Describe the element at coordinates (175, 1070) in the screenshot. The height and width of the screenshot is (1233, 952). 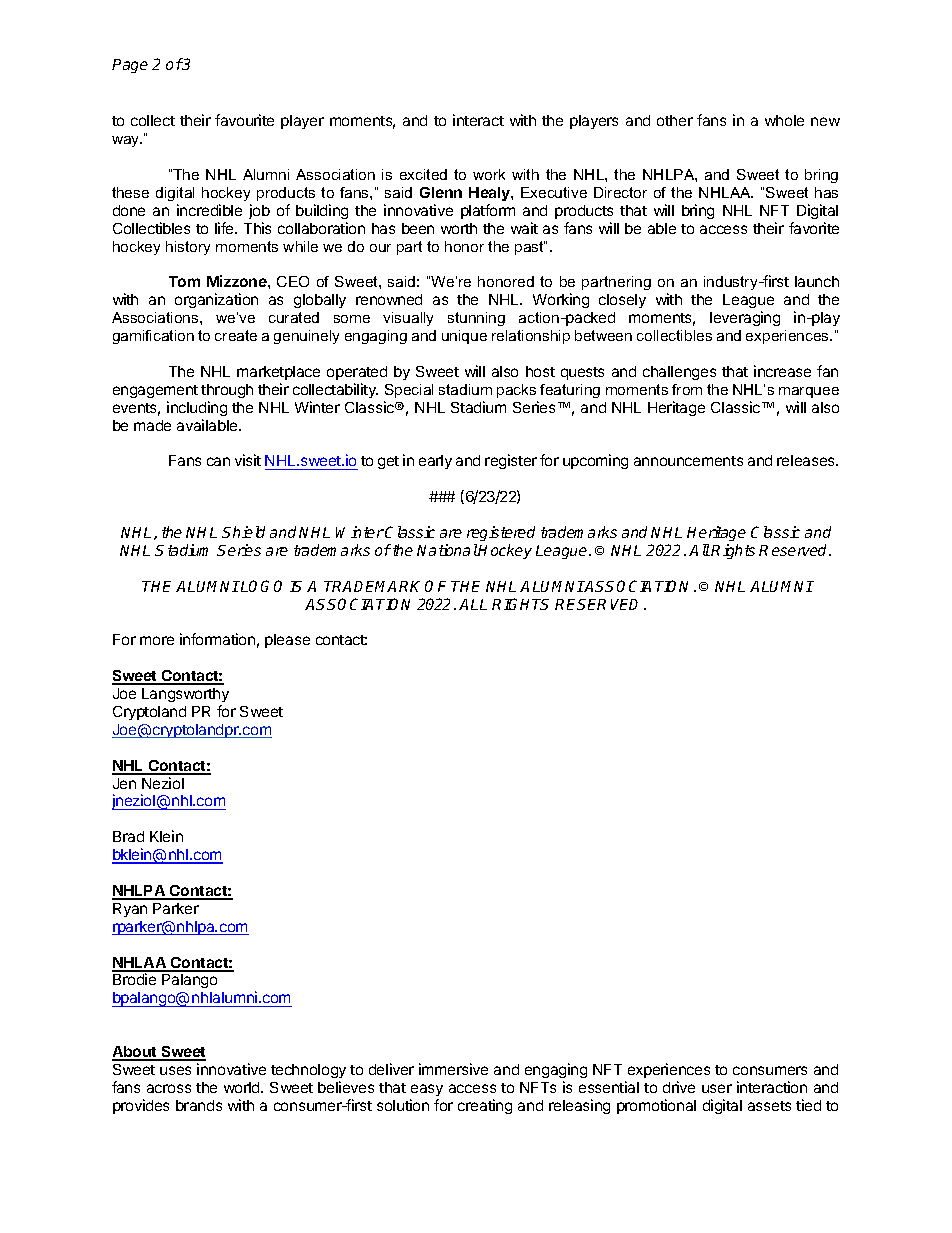
I see `uses` at that location.
